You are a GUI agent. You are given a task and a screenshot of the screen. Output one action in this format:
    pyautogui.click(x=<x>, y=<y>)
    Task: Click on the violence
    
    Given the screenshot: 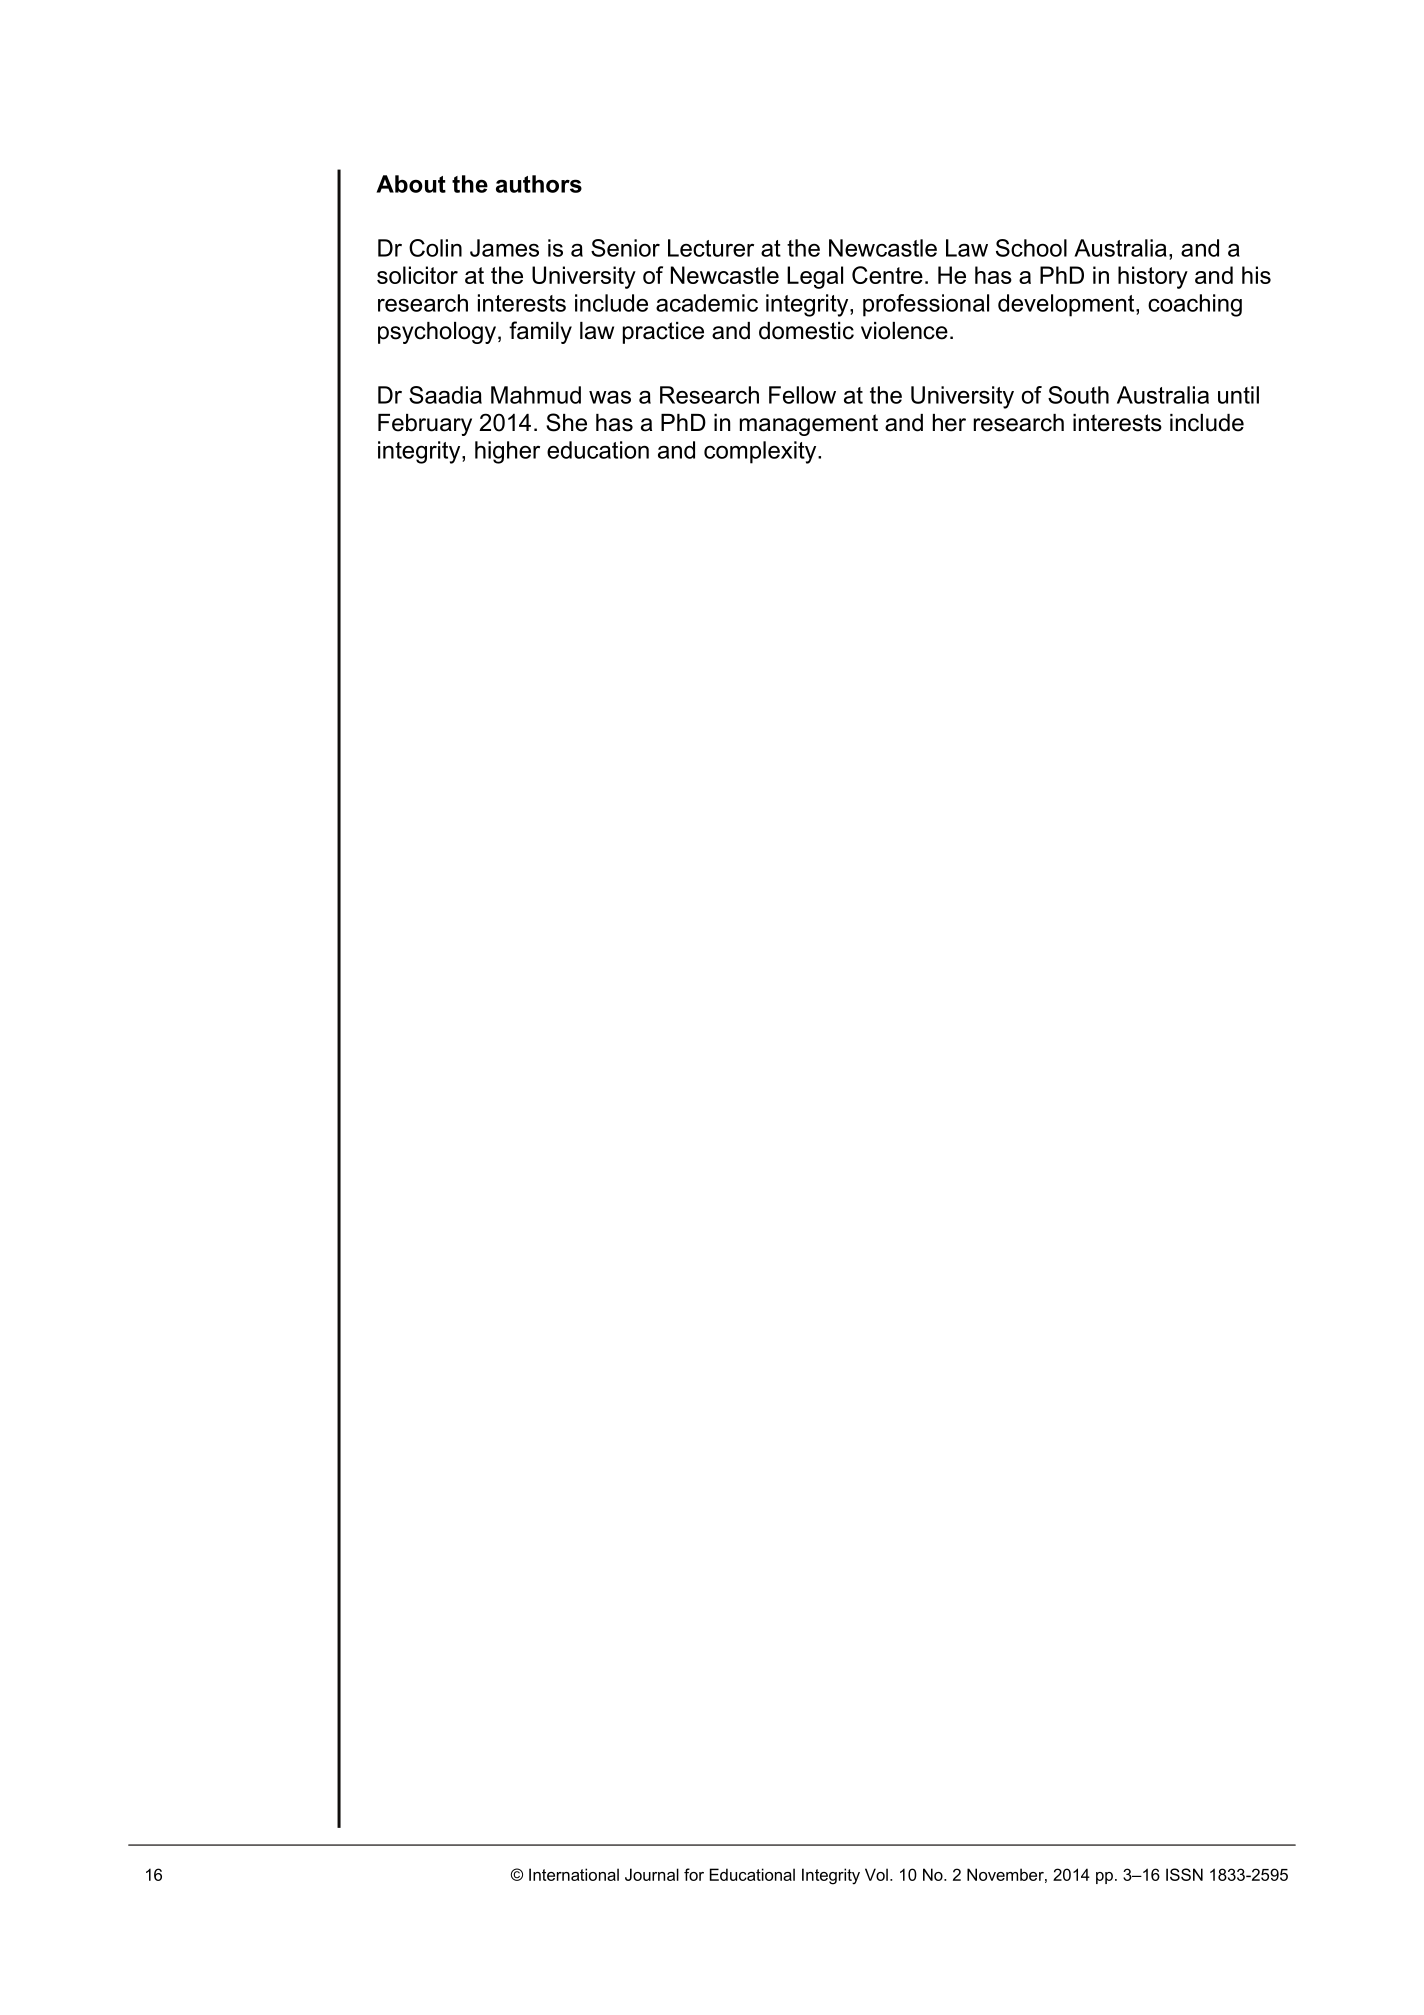 What is the action you would take?
    pyautogui.click(x=904, y=331)
